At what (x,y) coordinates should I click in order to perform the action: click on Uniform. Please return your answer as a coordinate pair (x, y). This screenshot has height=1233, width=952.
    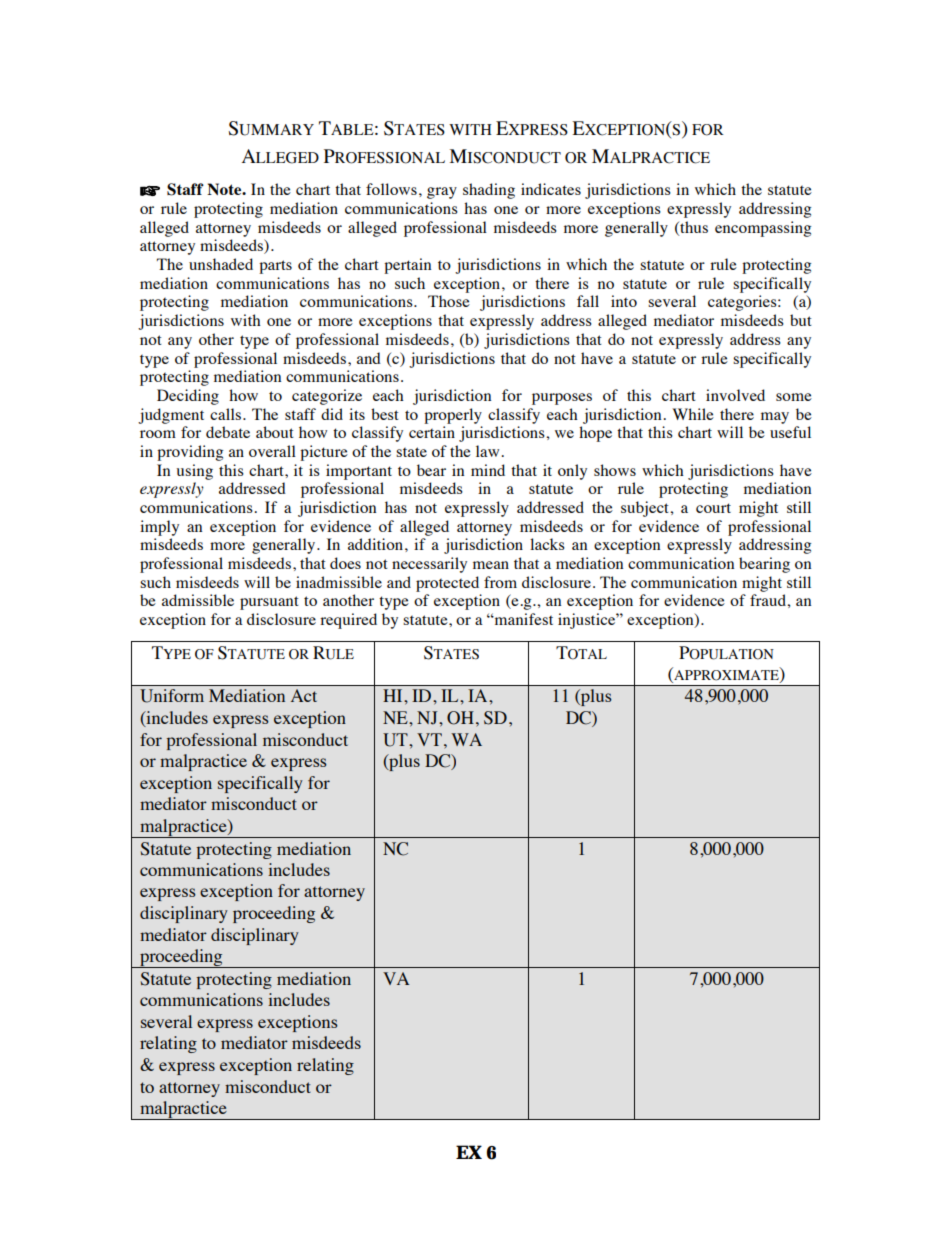
    Looking at the image, I should click on (172, 696).
